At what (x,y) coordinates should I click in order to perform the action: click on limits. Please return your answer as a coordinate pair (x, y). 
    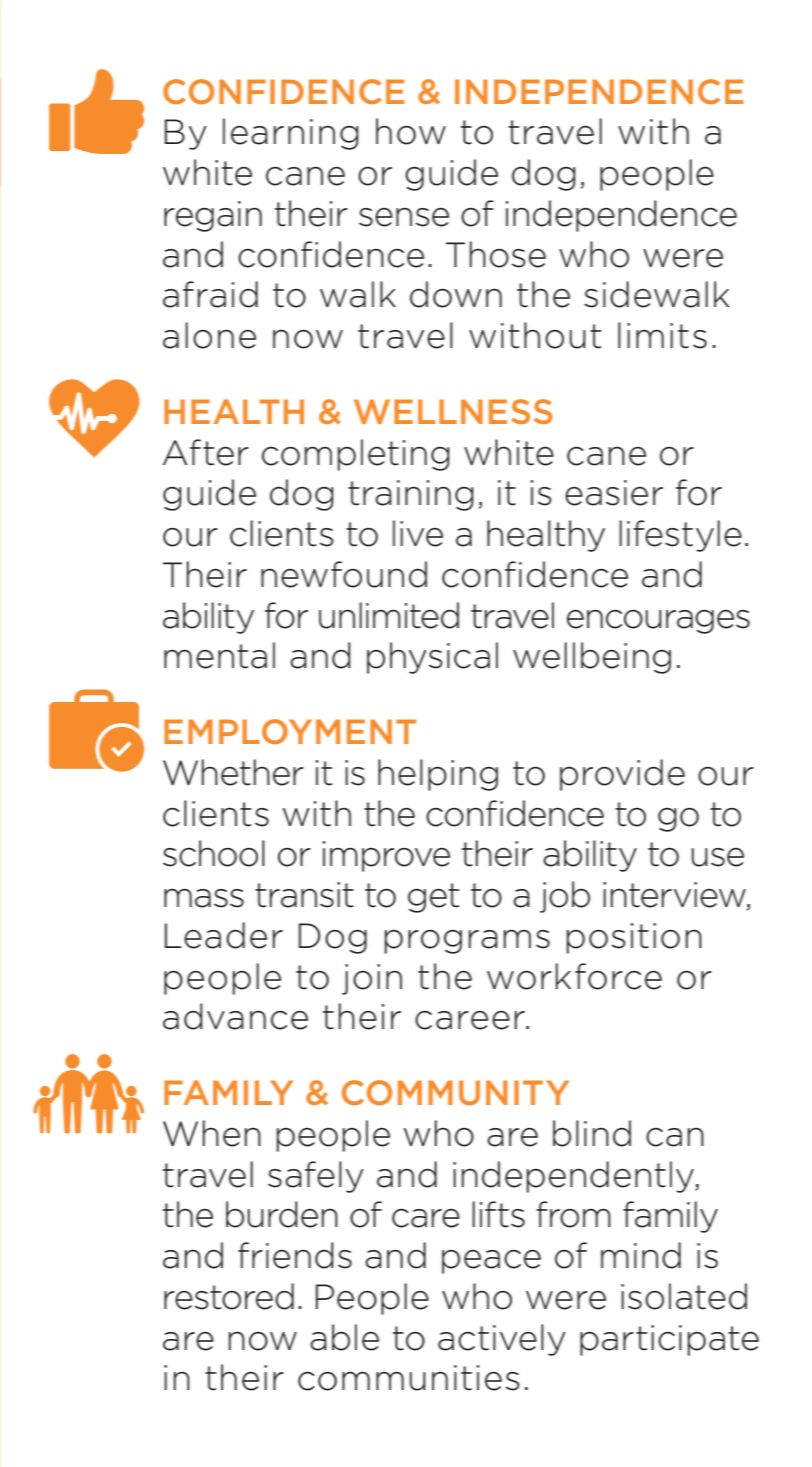
    Looking at the image, I should click on (662, 335).
